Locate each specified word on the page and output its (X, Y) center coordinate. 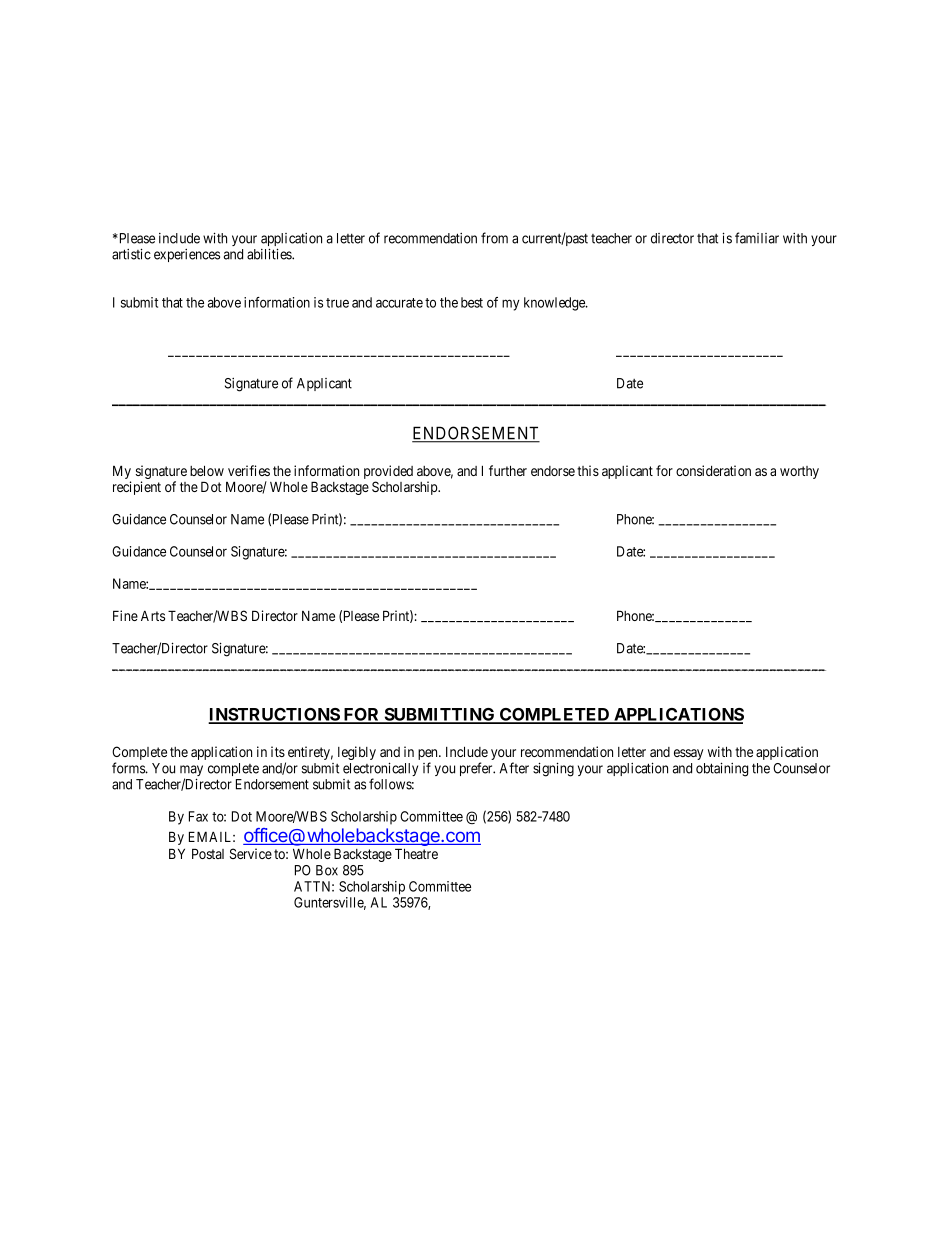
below (207, 470)
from (494, 238)
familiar (757, 238)
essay (689, 754)
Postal (208, 853)
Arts (153, 616)
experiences (187, 255)
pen (429, 756)
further (508, 470)
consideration (713, 470)
